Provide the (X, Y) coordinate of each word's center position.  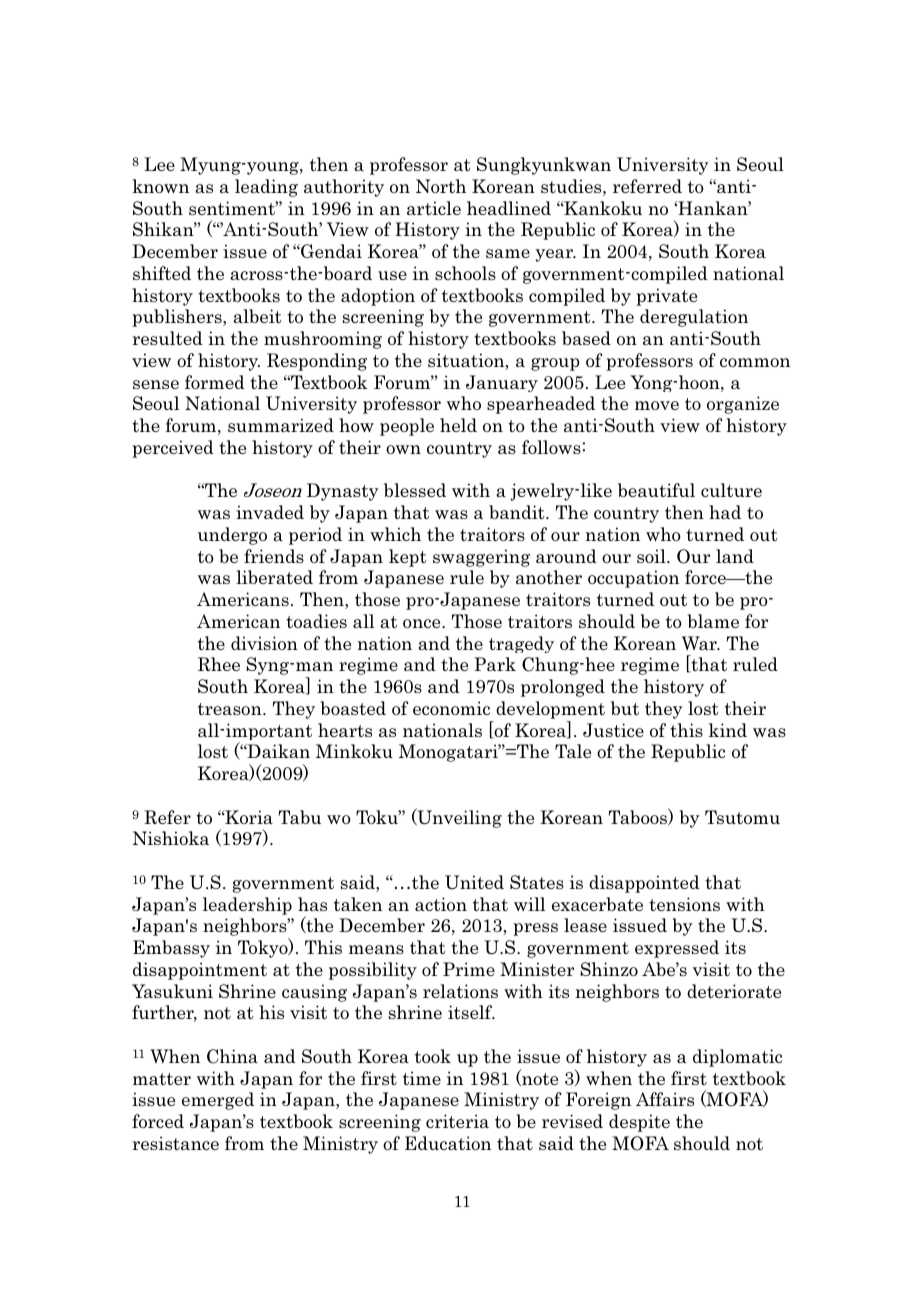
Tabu (300, 817)
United (474, 882)
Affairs (665, 1099)
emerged (218, 1101)
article (434, 208)
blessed (415, 490)
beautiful (656, 490)
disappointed (644, 884)
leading (266, 188)
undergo (232, 536)
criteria (457, 1121)
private (666, 297)
